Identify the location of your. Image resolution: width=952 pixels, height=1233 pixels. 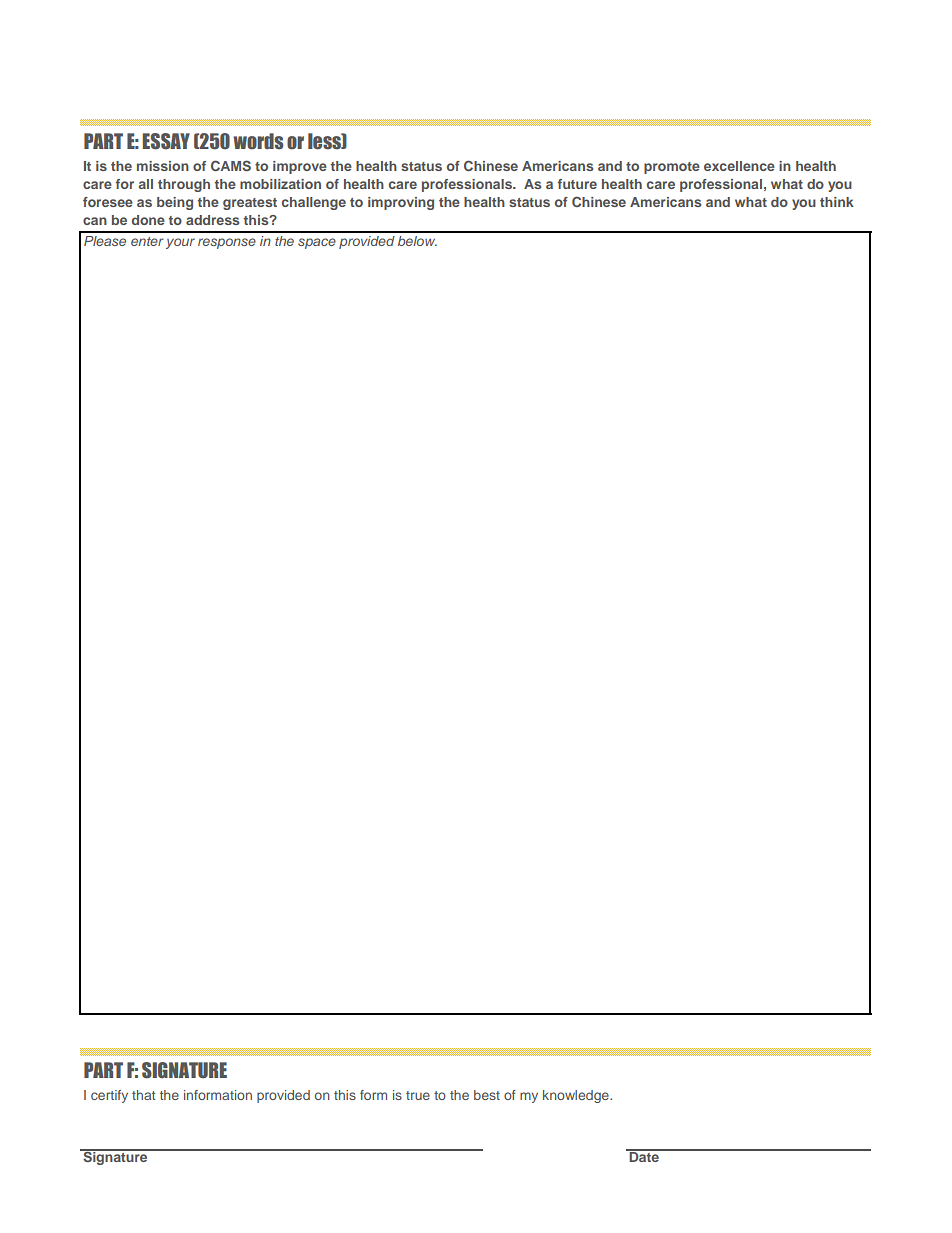
(180, 243).
